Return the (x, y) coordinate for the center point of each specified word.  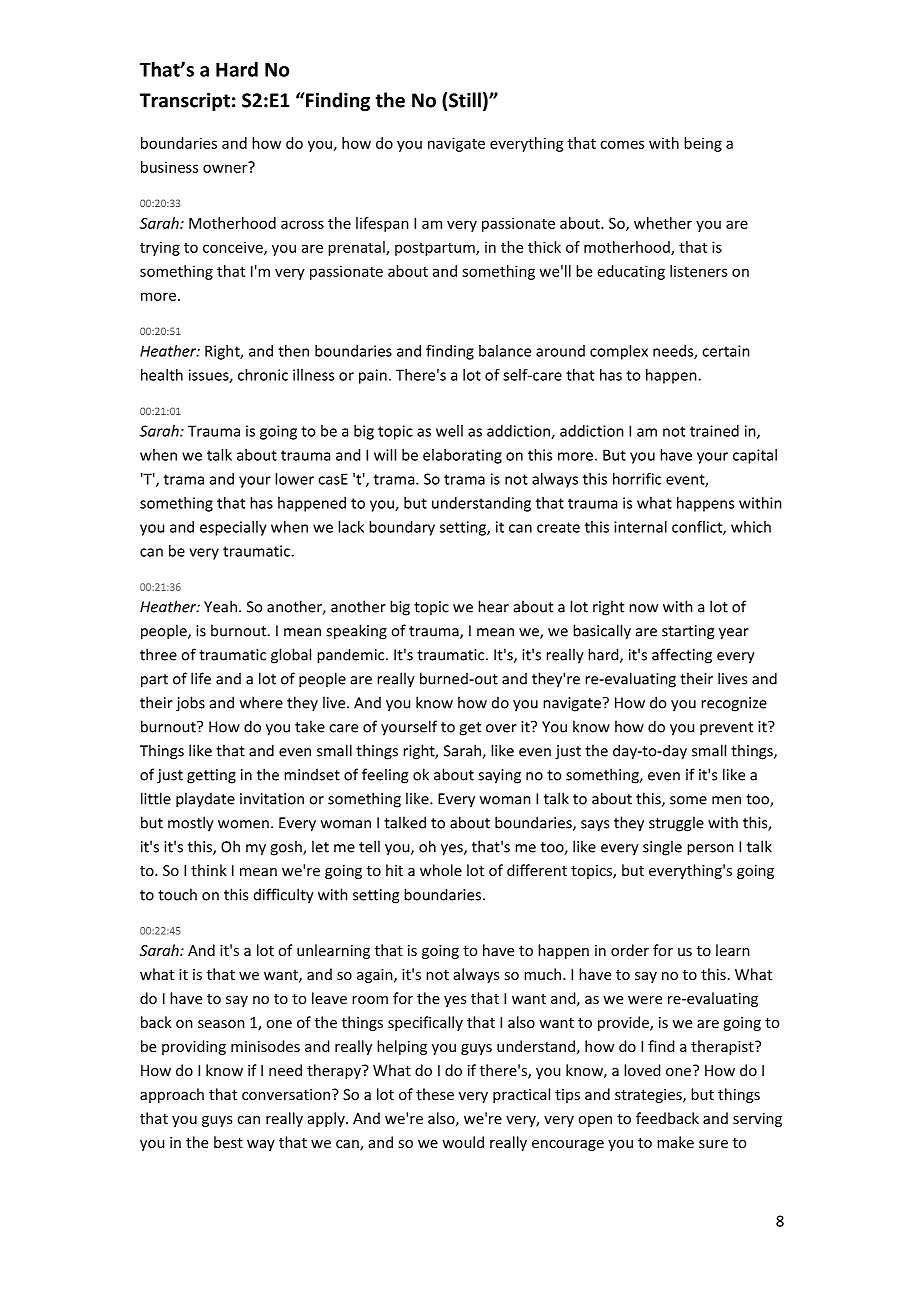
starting (688, 632)
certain (726, 351)
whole (441, 870)
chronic (263, 375)
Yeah (220, 606)
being (703, 144)
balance (505, 351)
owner (226, 167)
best (228, 1142)
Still (465, 100)
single (662, 848)
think (209, 870)
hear (493, 606)
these (435, 1094)
